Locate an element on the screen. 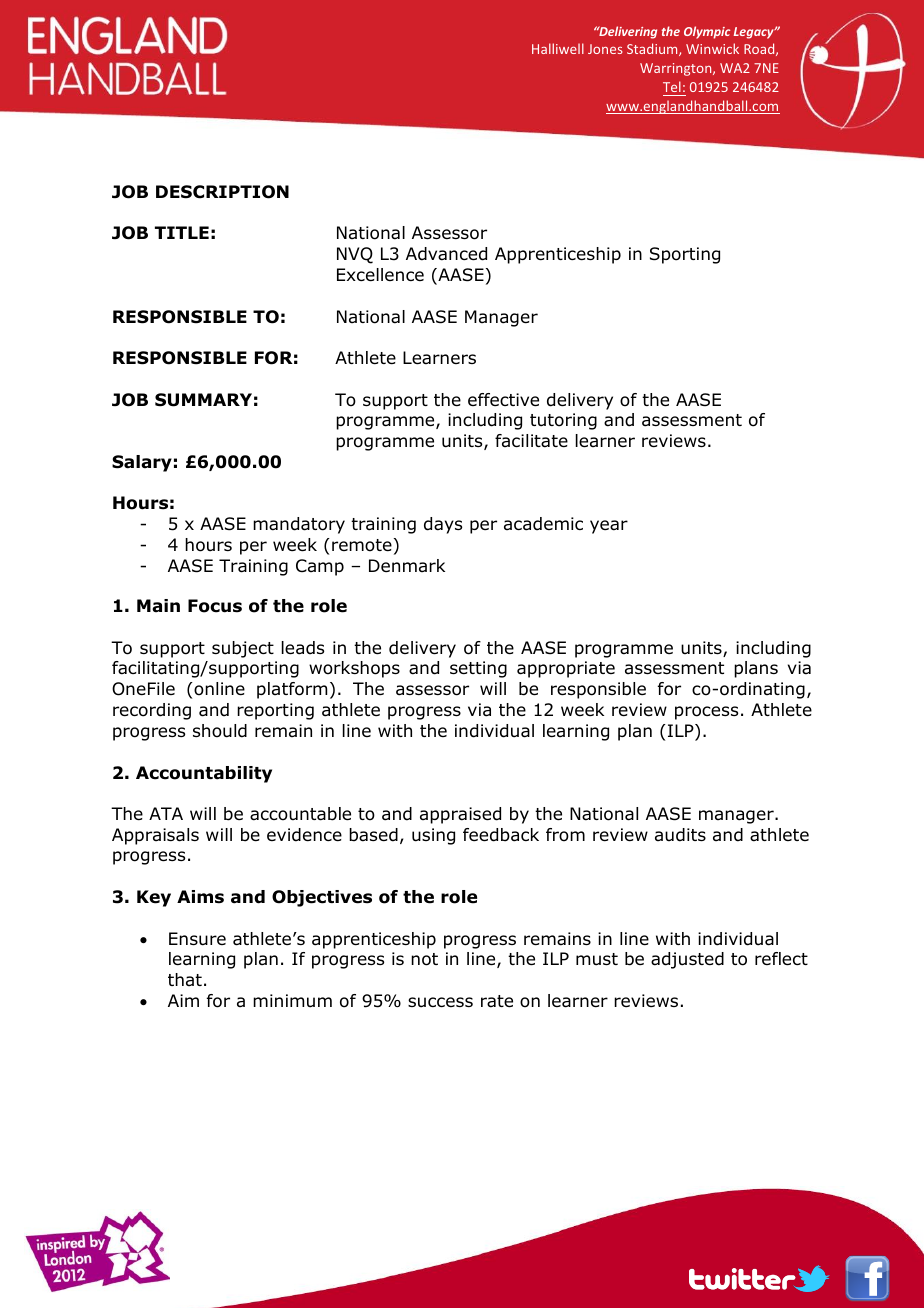 The height and width of the screenshot is (1308, 924). mandatory is located at coordinates (299, 525).
